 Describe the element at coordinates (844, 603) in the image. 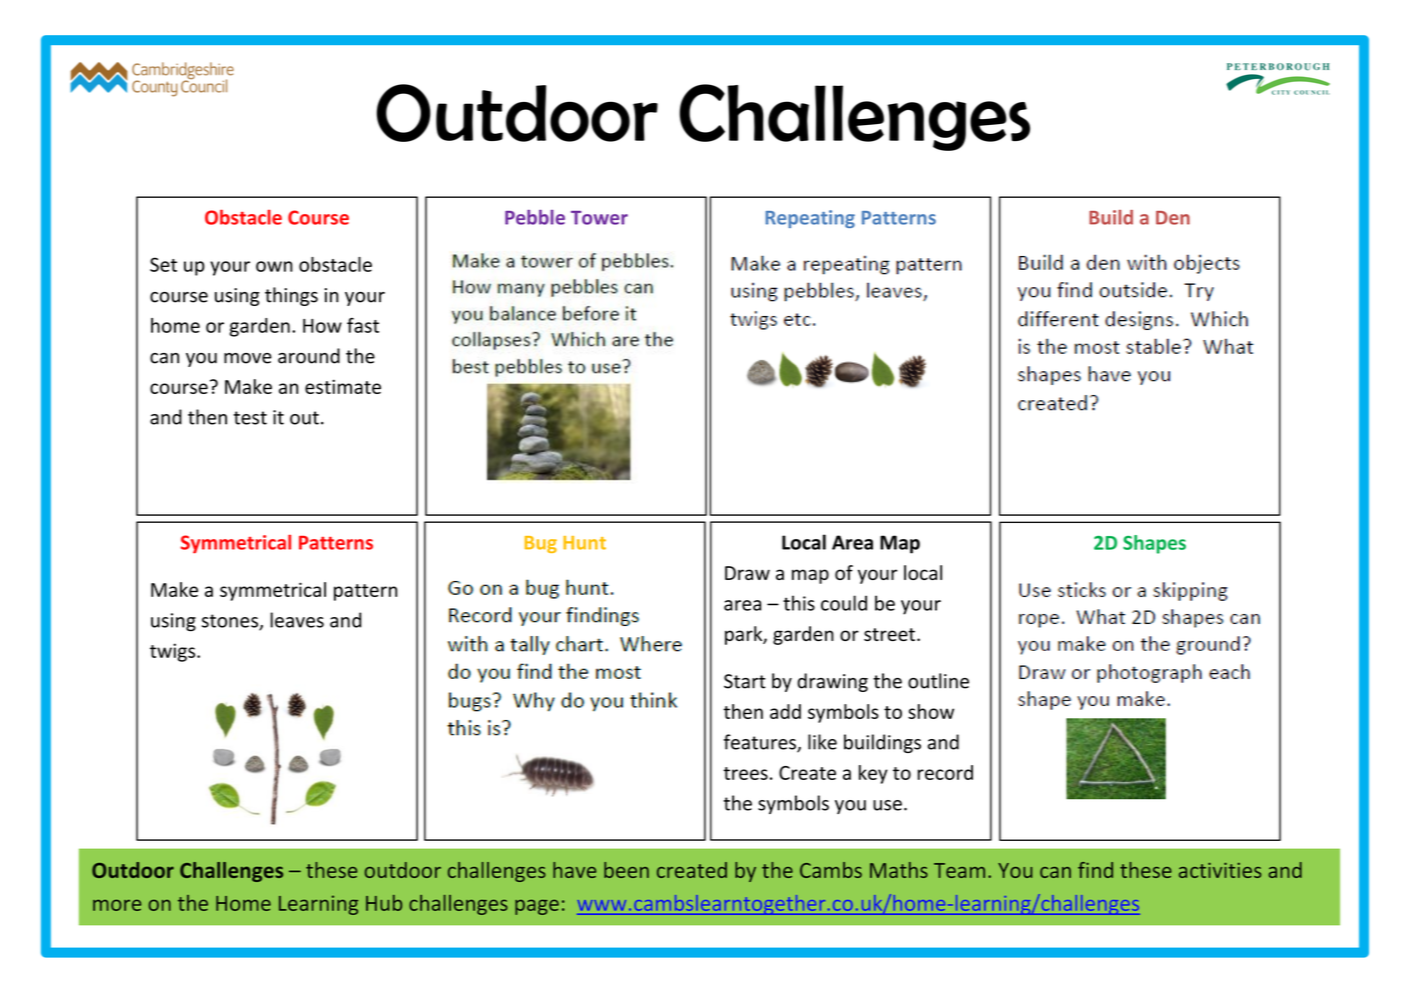

I see `could` at that location.
